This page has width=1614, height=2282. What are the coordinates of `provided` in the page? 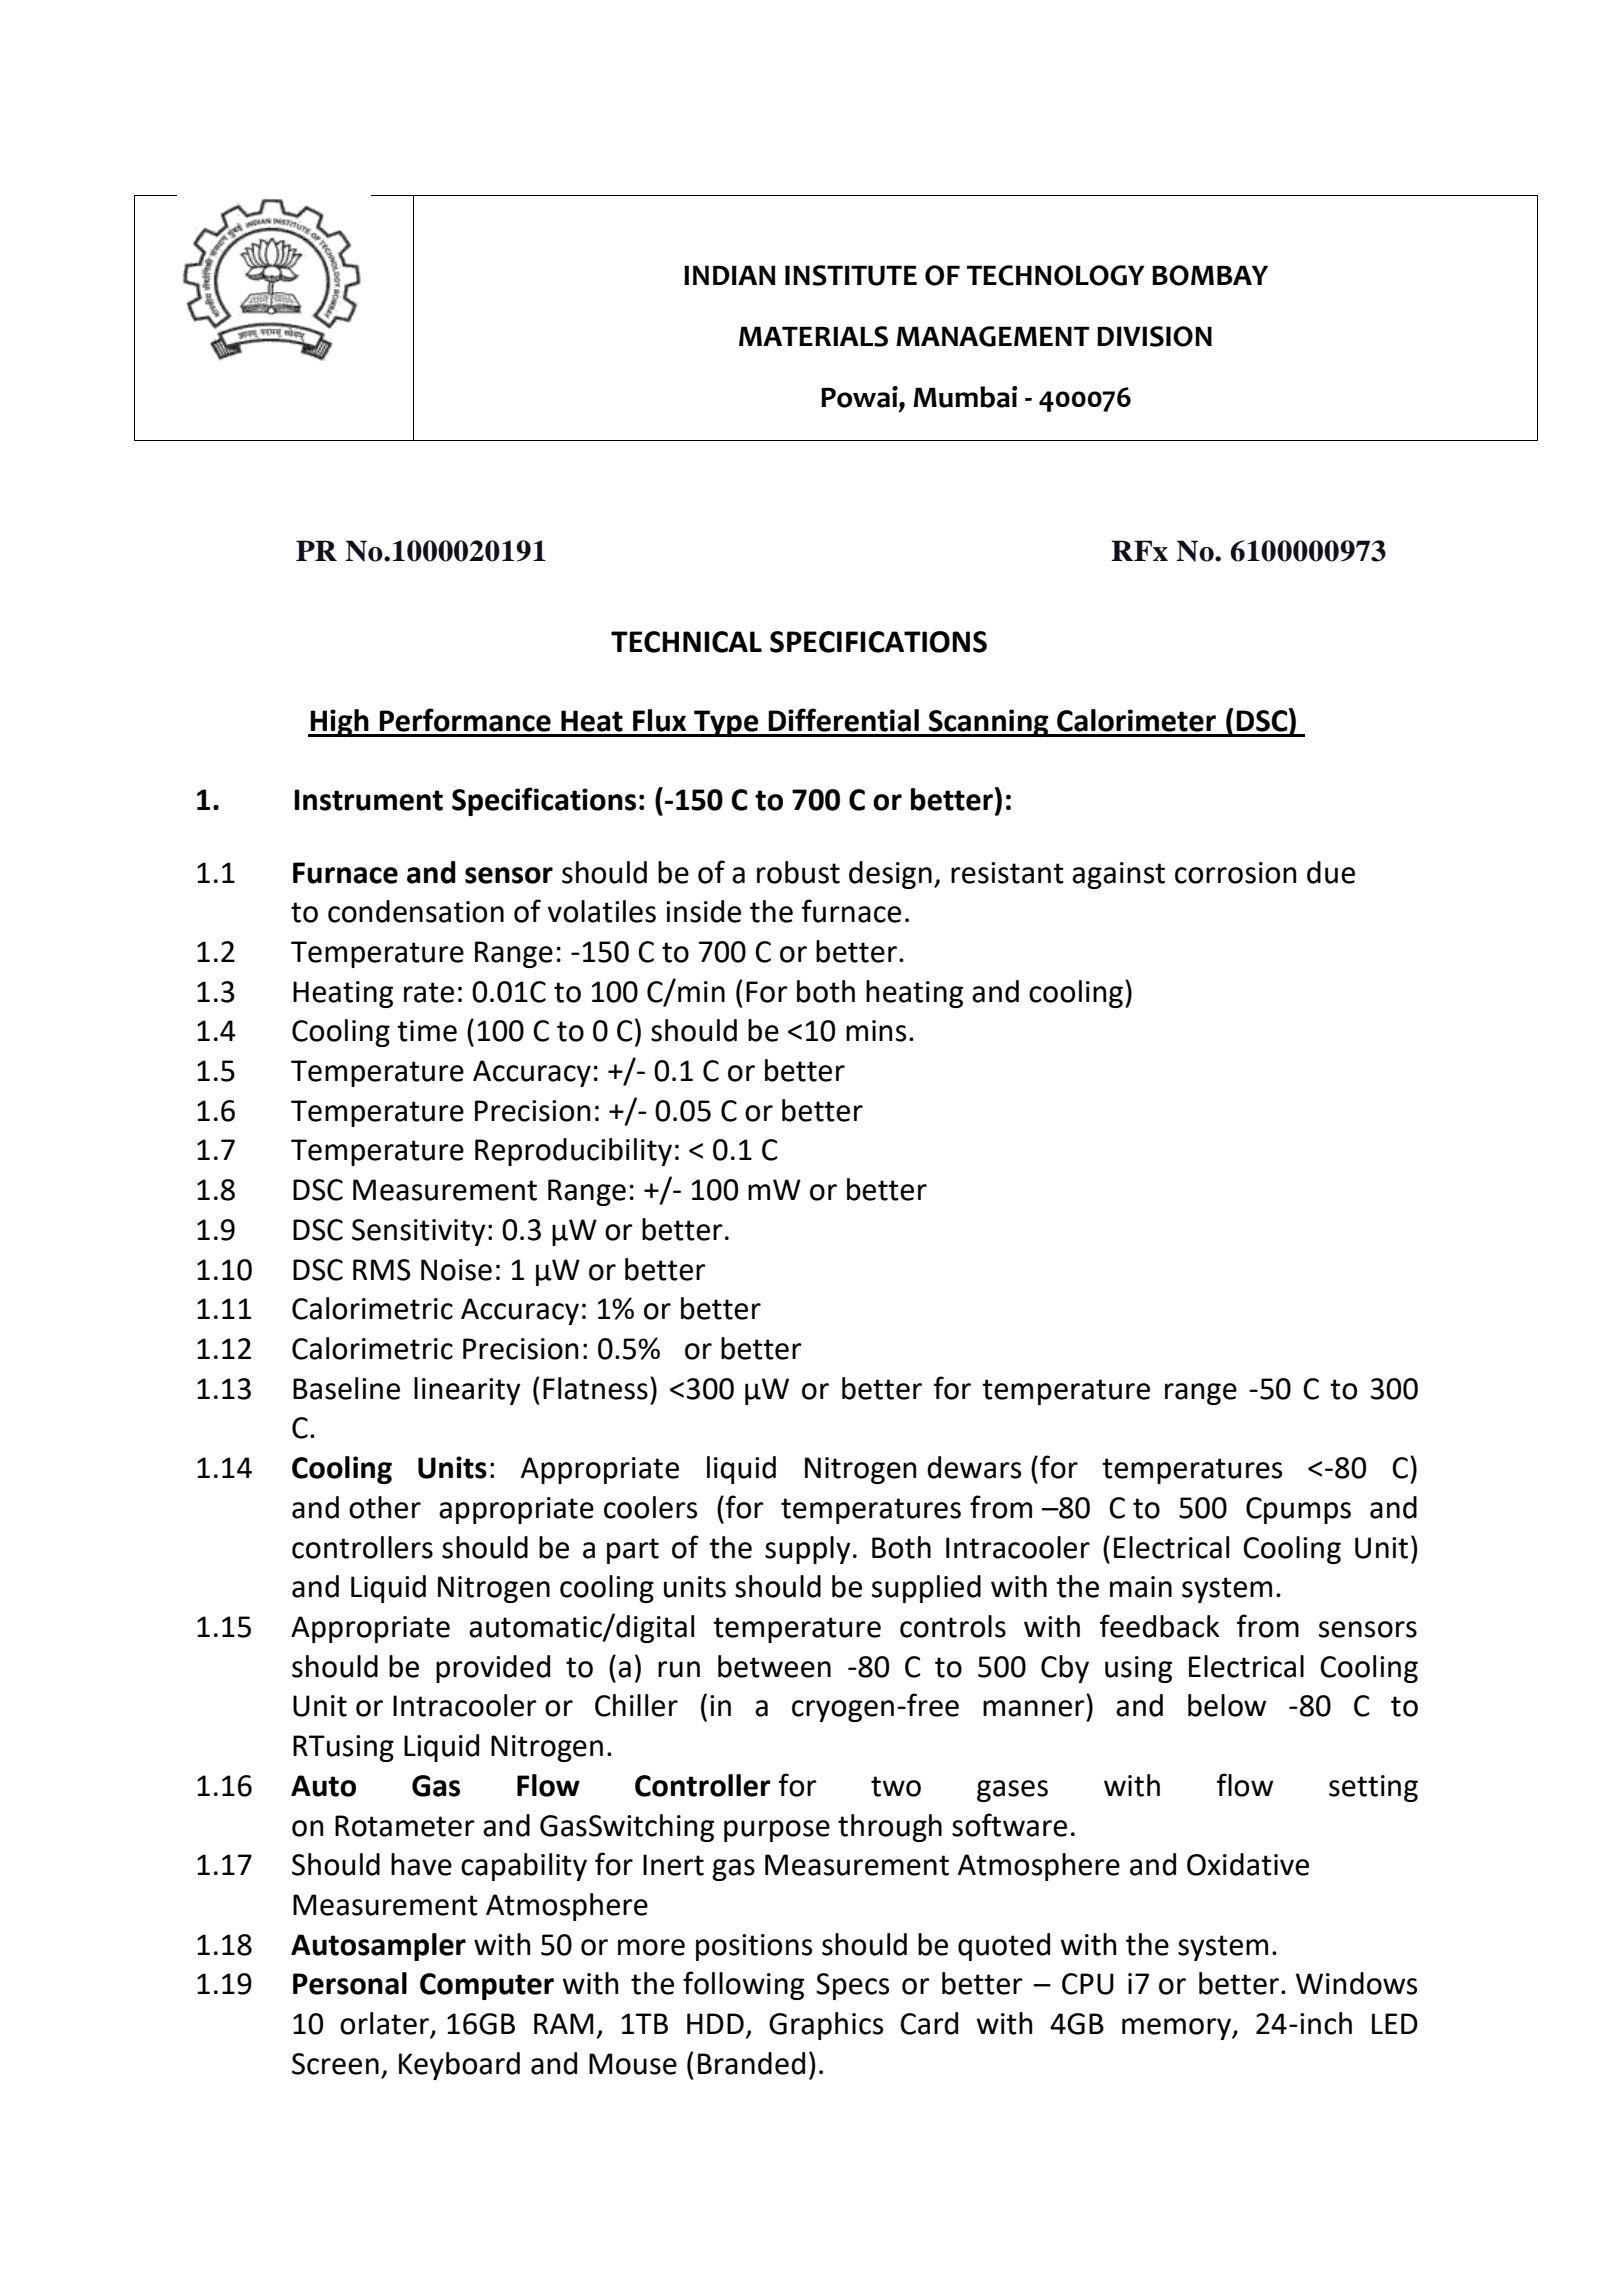 It's located at (493, 1669).
